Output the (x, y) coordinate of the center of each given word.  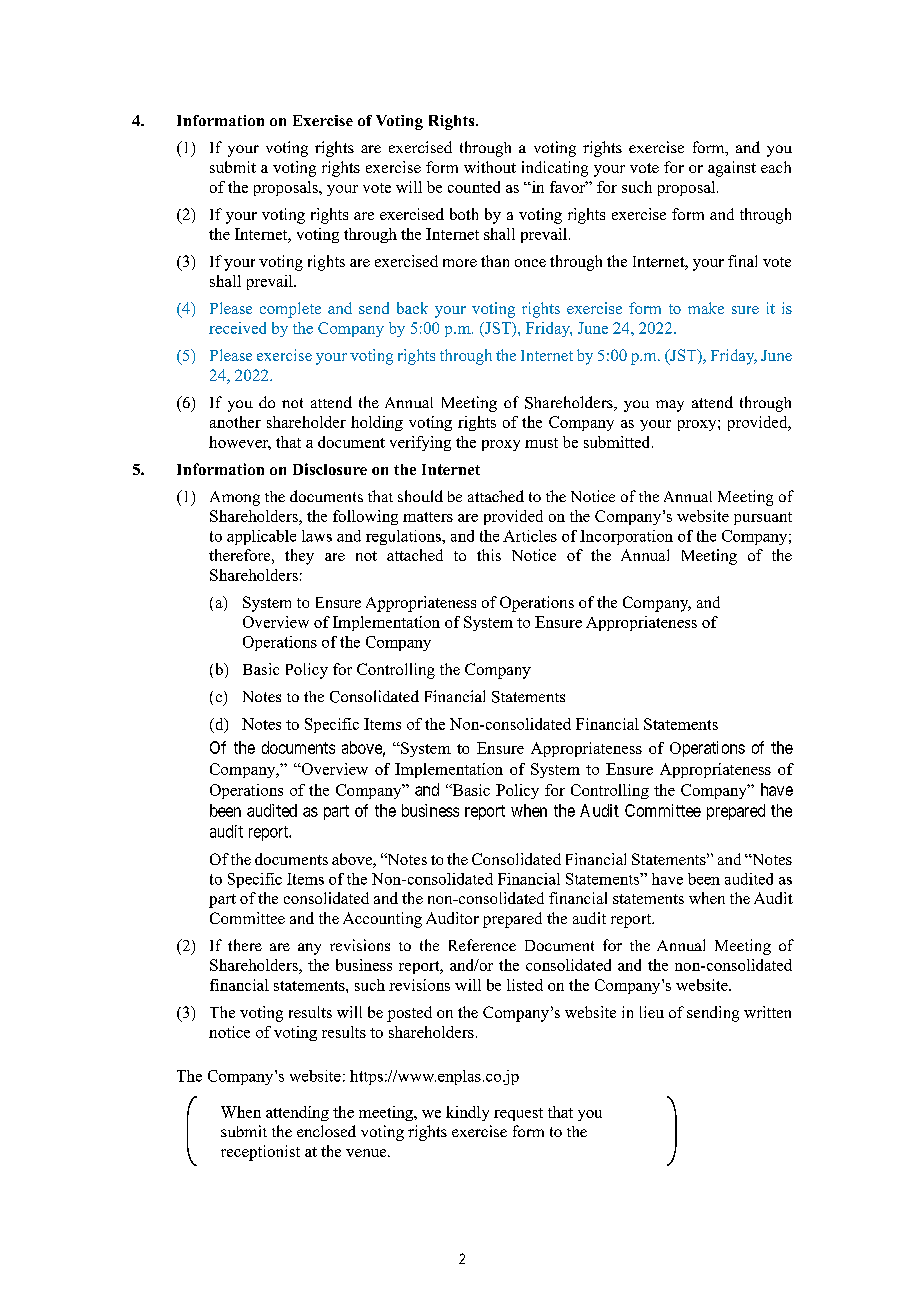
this (489, 555)
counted (474, 187)
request (518, 1114)
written (767, 1012)
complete (290, 310)
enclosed (326, 1131)
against (732, 169)
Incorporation (626, 537)
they (299, 557)
